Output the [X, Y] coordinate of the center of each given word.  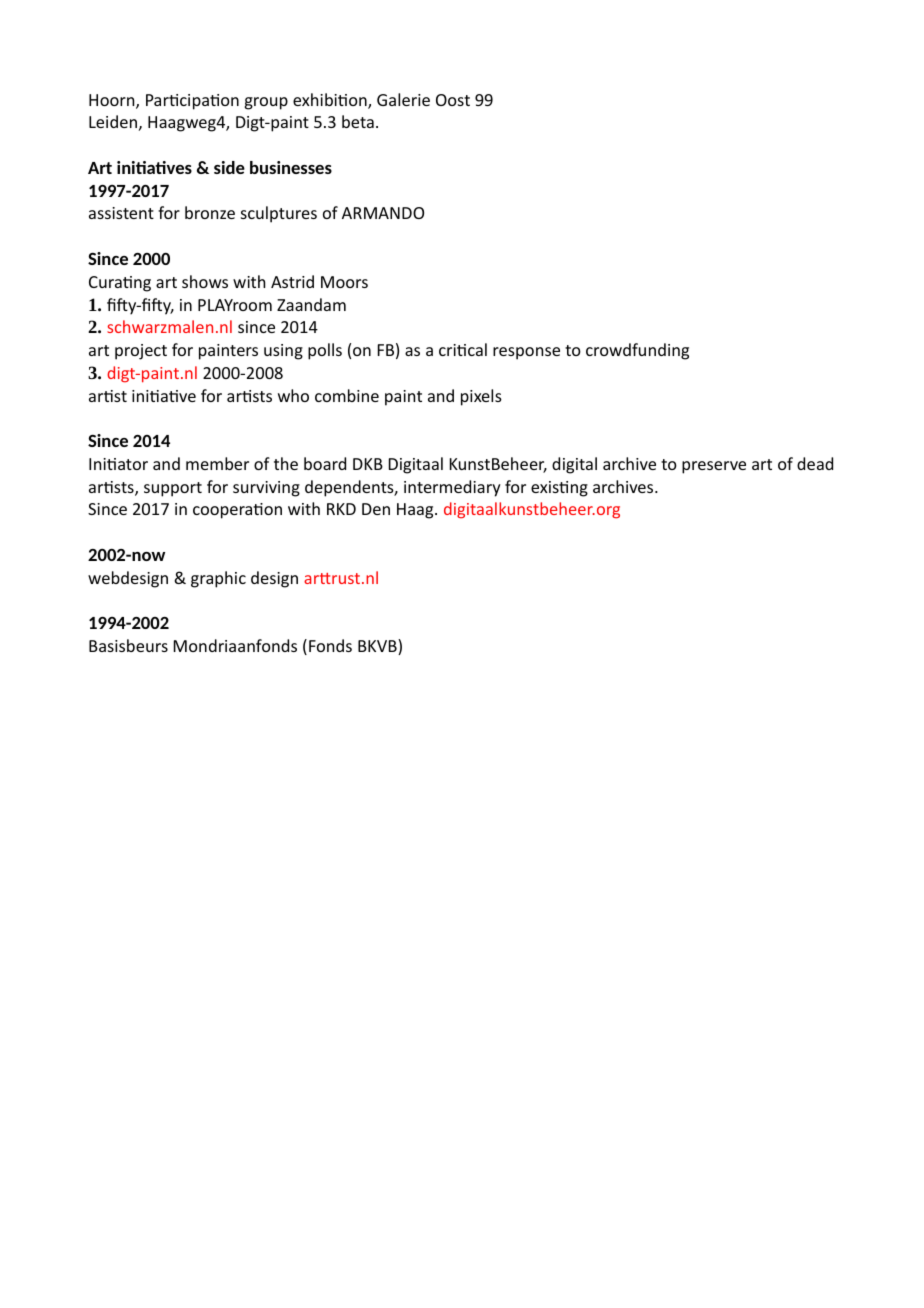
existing [559, 489]
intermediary [452, 488]
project [141, 352]
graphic [218, 579]
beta [358, 121]
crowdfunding [637, 351]
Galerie [403, 99]
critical [463, 349]
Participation [192, 102]
